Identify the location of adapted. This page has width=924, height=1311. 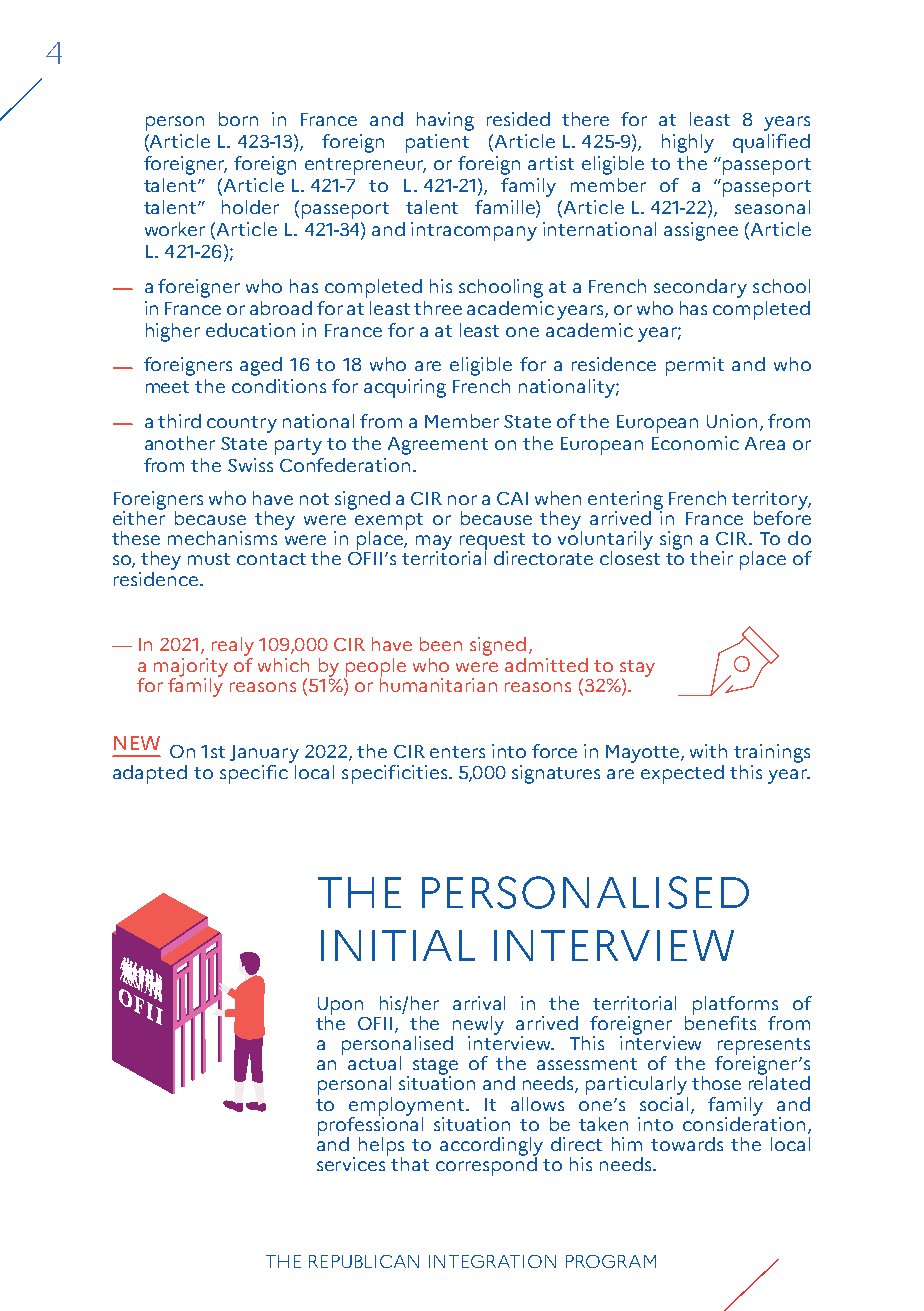
(150, 774).
